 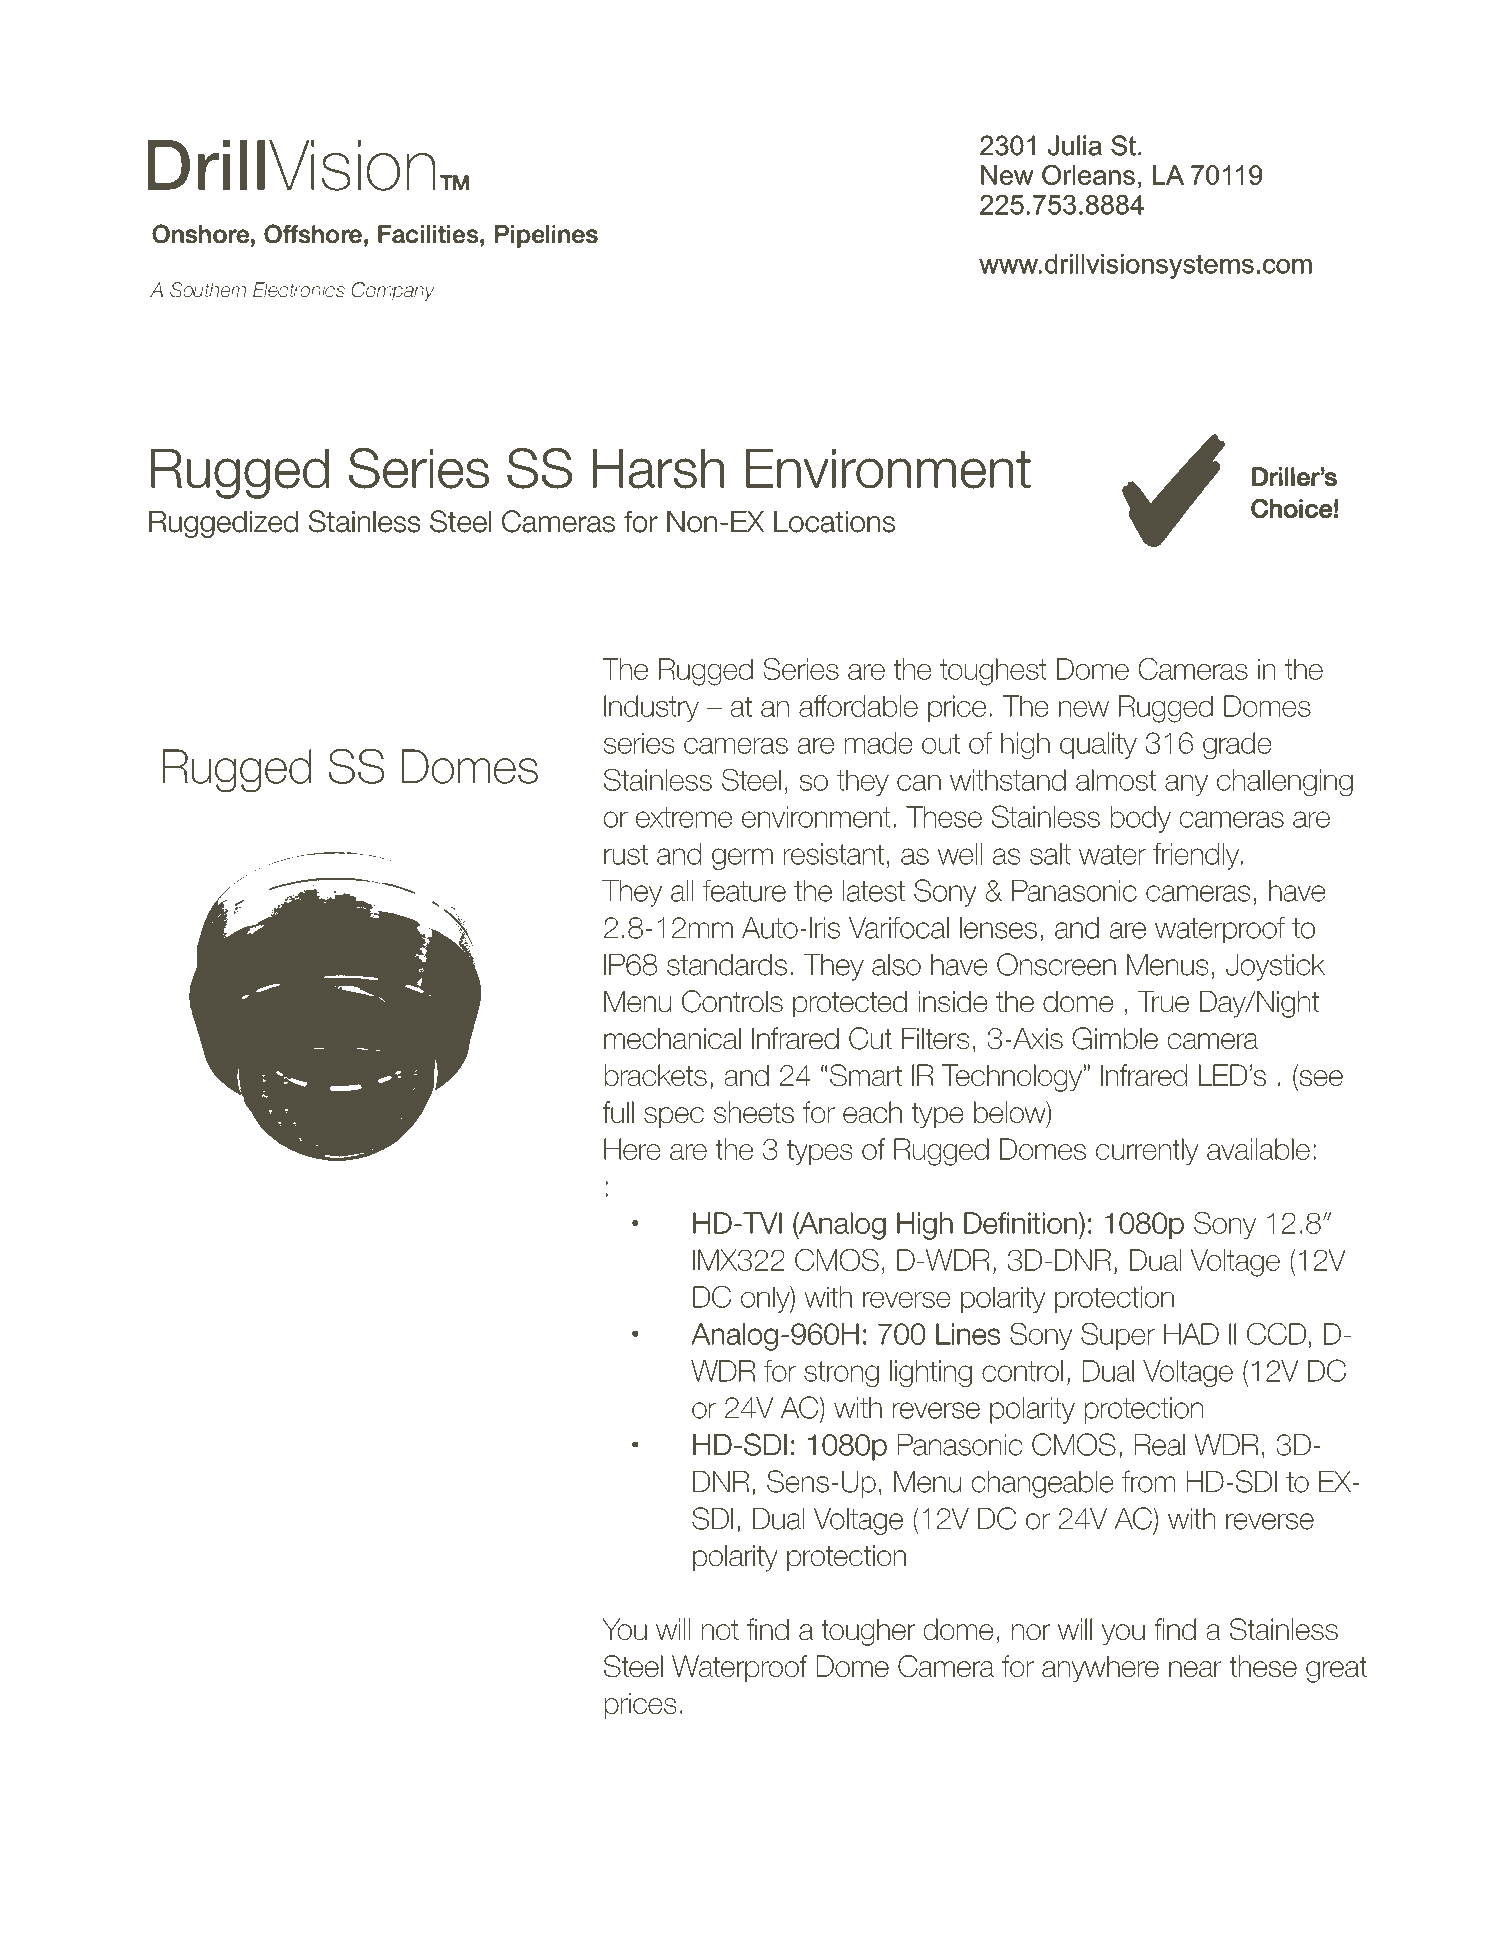 What do you see at coordinates (1258, 1149) in the image?
I see `available` at bounding box center [1258, 1149].
